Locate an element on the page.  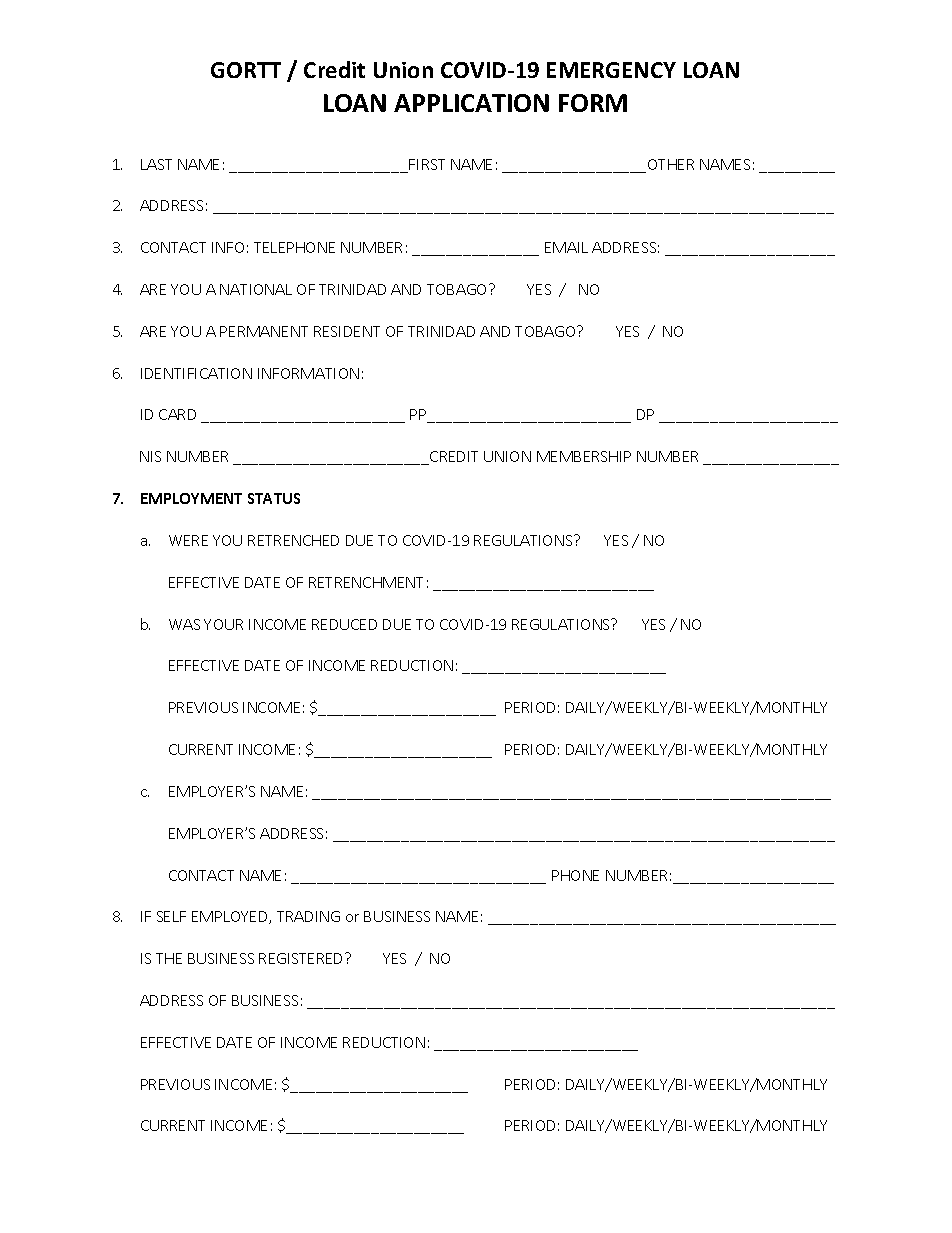
EMPLOYMENT is located at coordinates (191, 498).
